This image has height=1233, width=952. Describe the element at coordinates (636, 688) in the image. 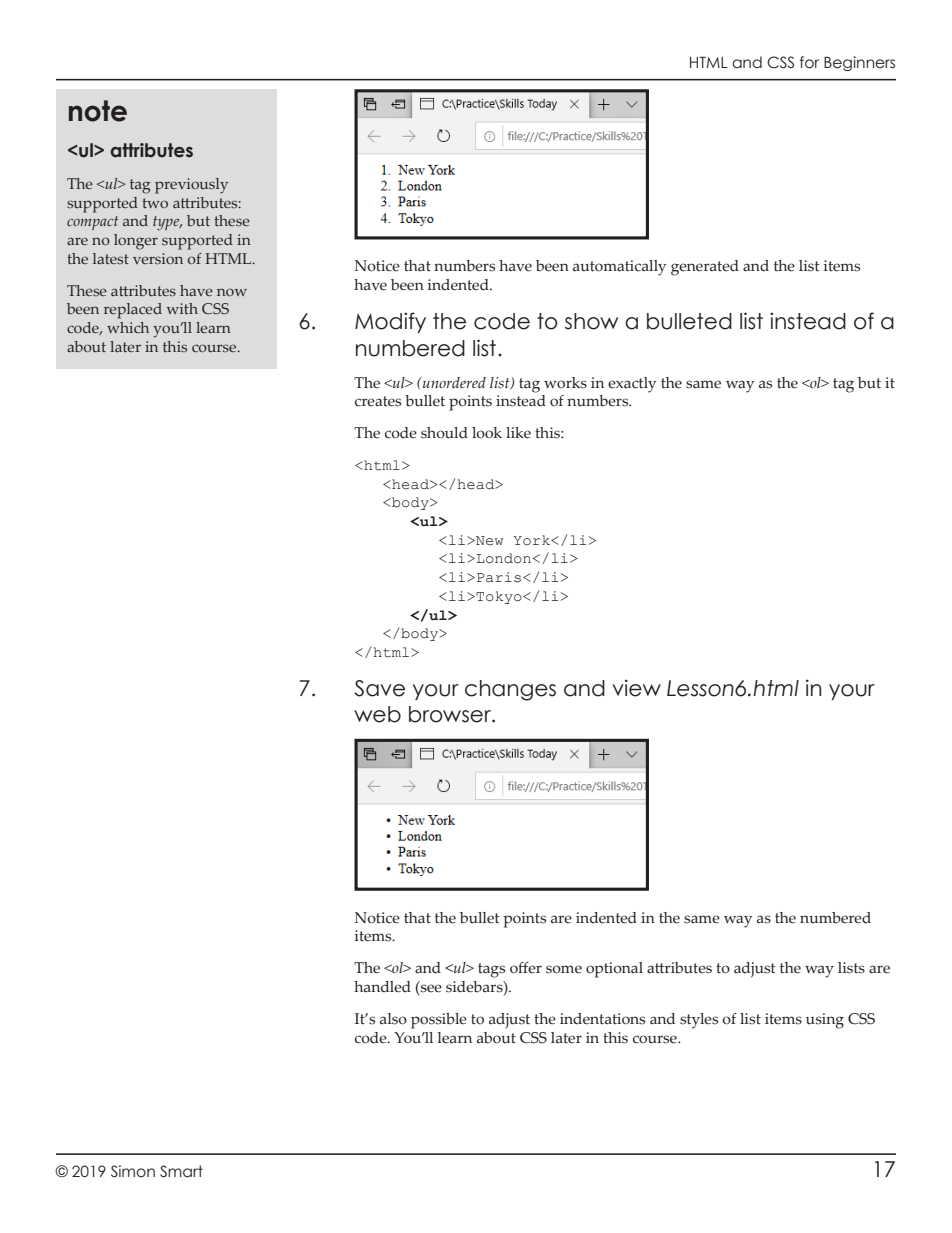

I see `view` at that location.
